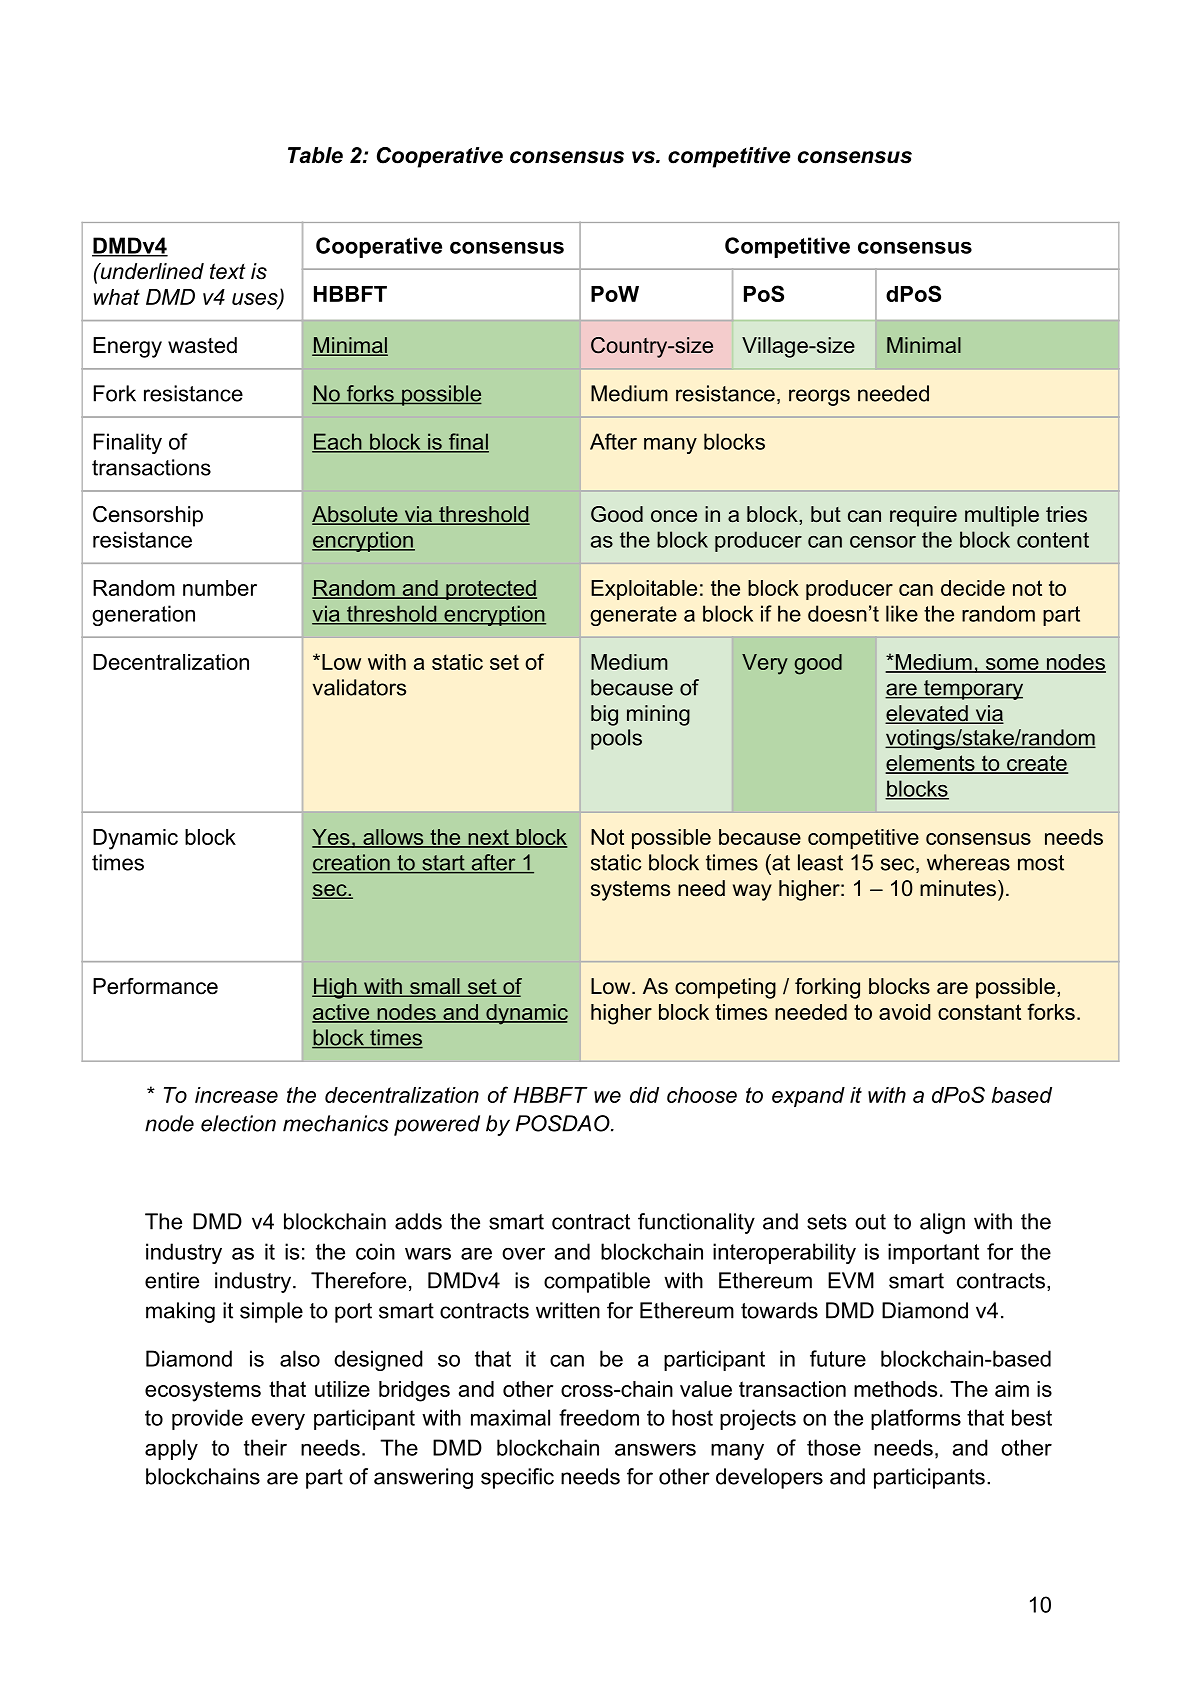 The image size is (1198, 1694). What do you see at coordinates (332, 838) in the image?
I see `Yes` at bounding box center [332, 838].
